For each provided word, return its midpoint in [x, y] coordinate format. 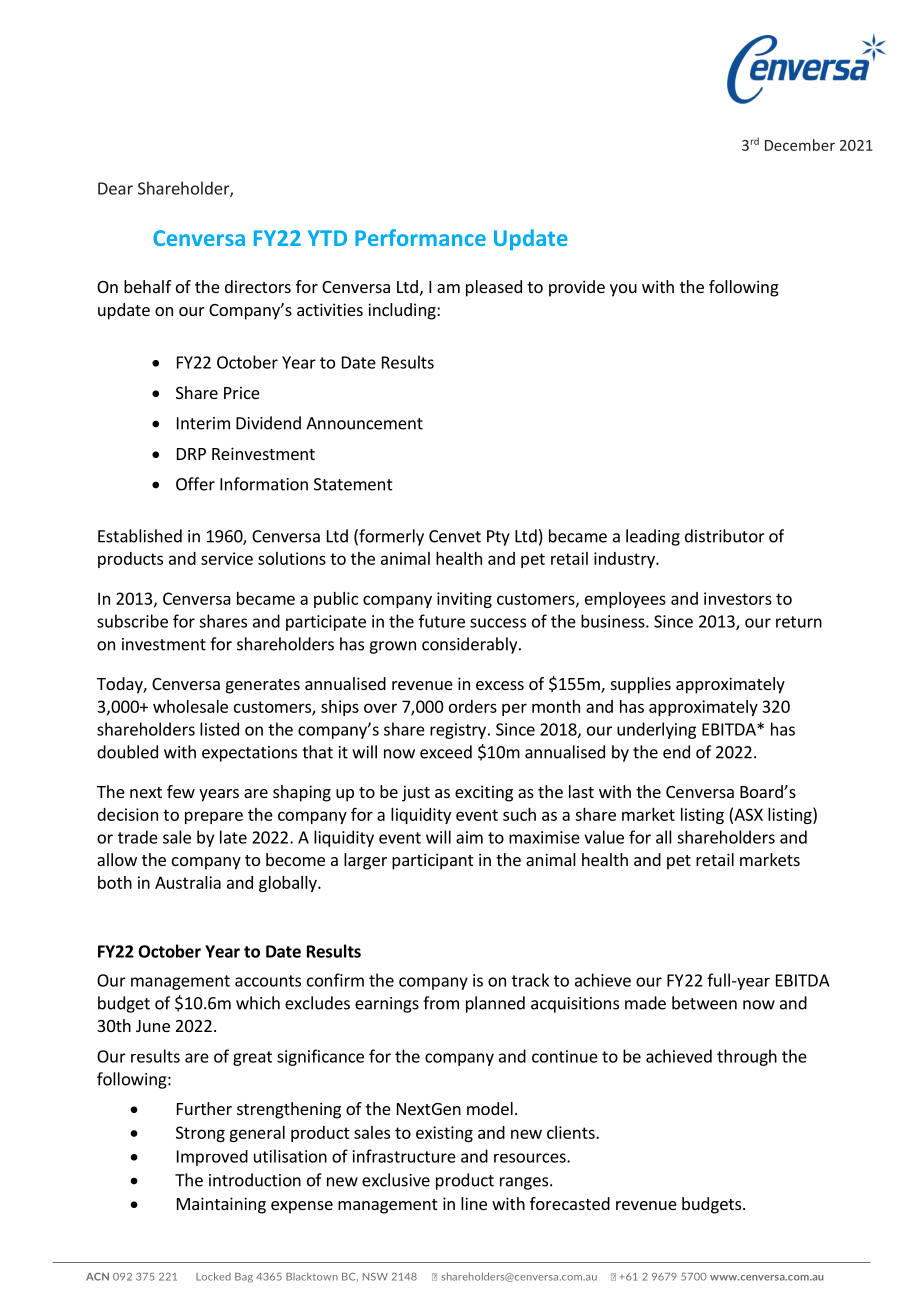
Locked [213, 1276]
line [474, 1203]
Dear [115, 188]
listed [219, 729]
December [800, 145]
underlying [656, 730]
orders [473, 706]
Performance [420, 237]
